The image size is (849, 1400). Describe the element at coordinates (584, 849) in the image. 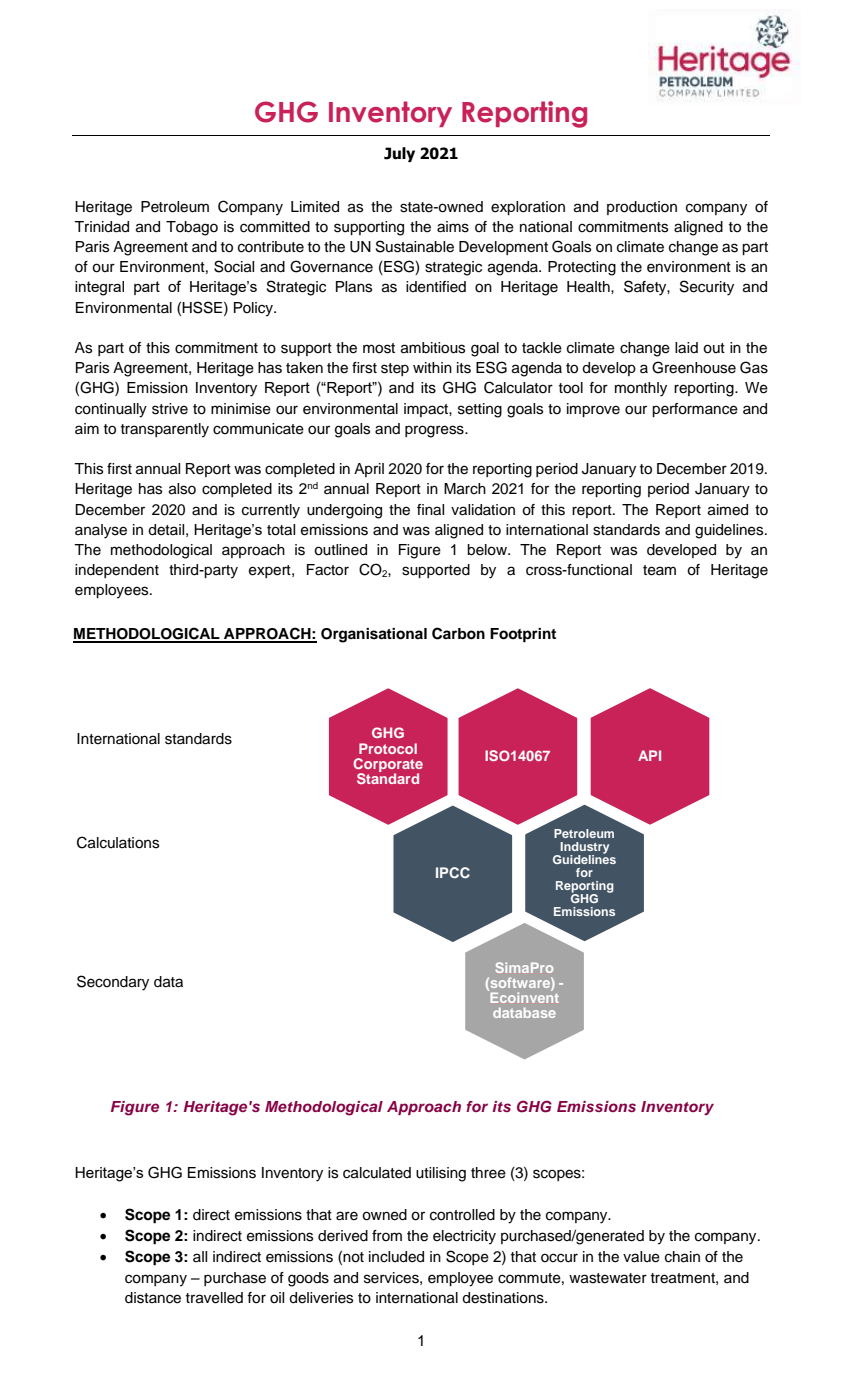

I see `Industry` at that location.
